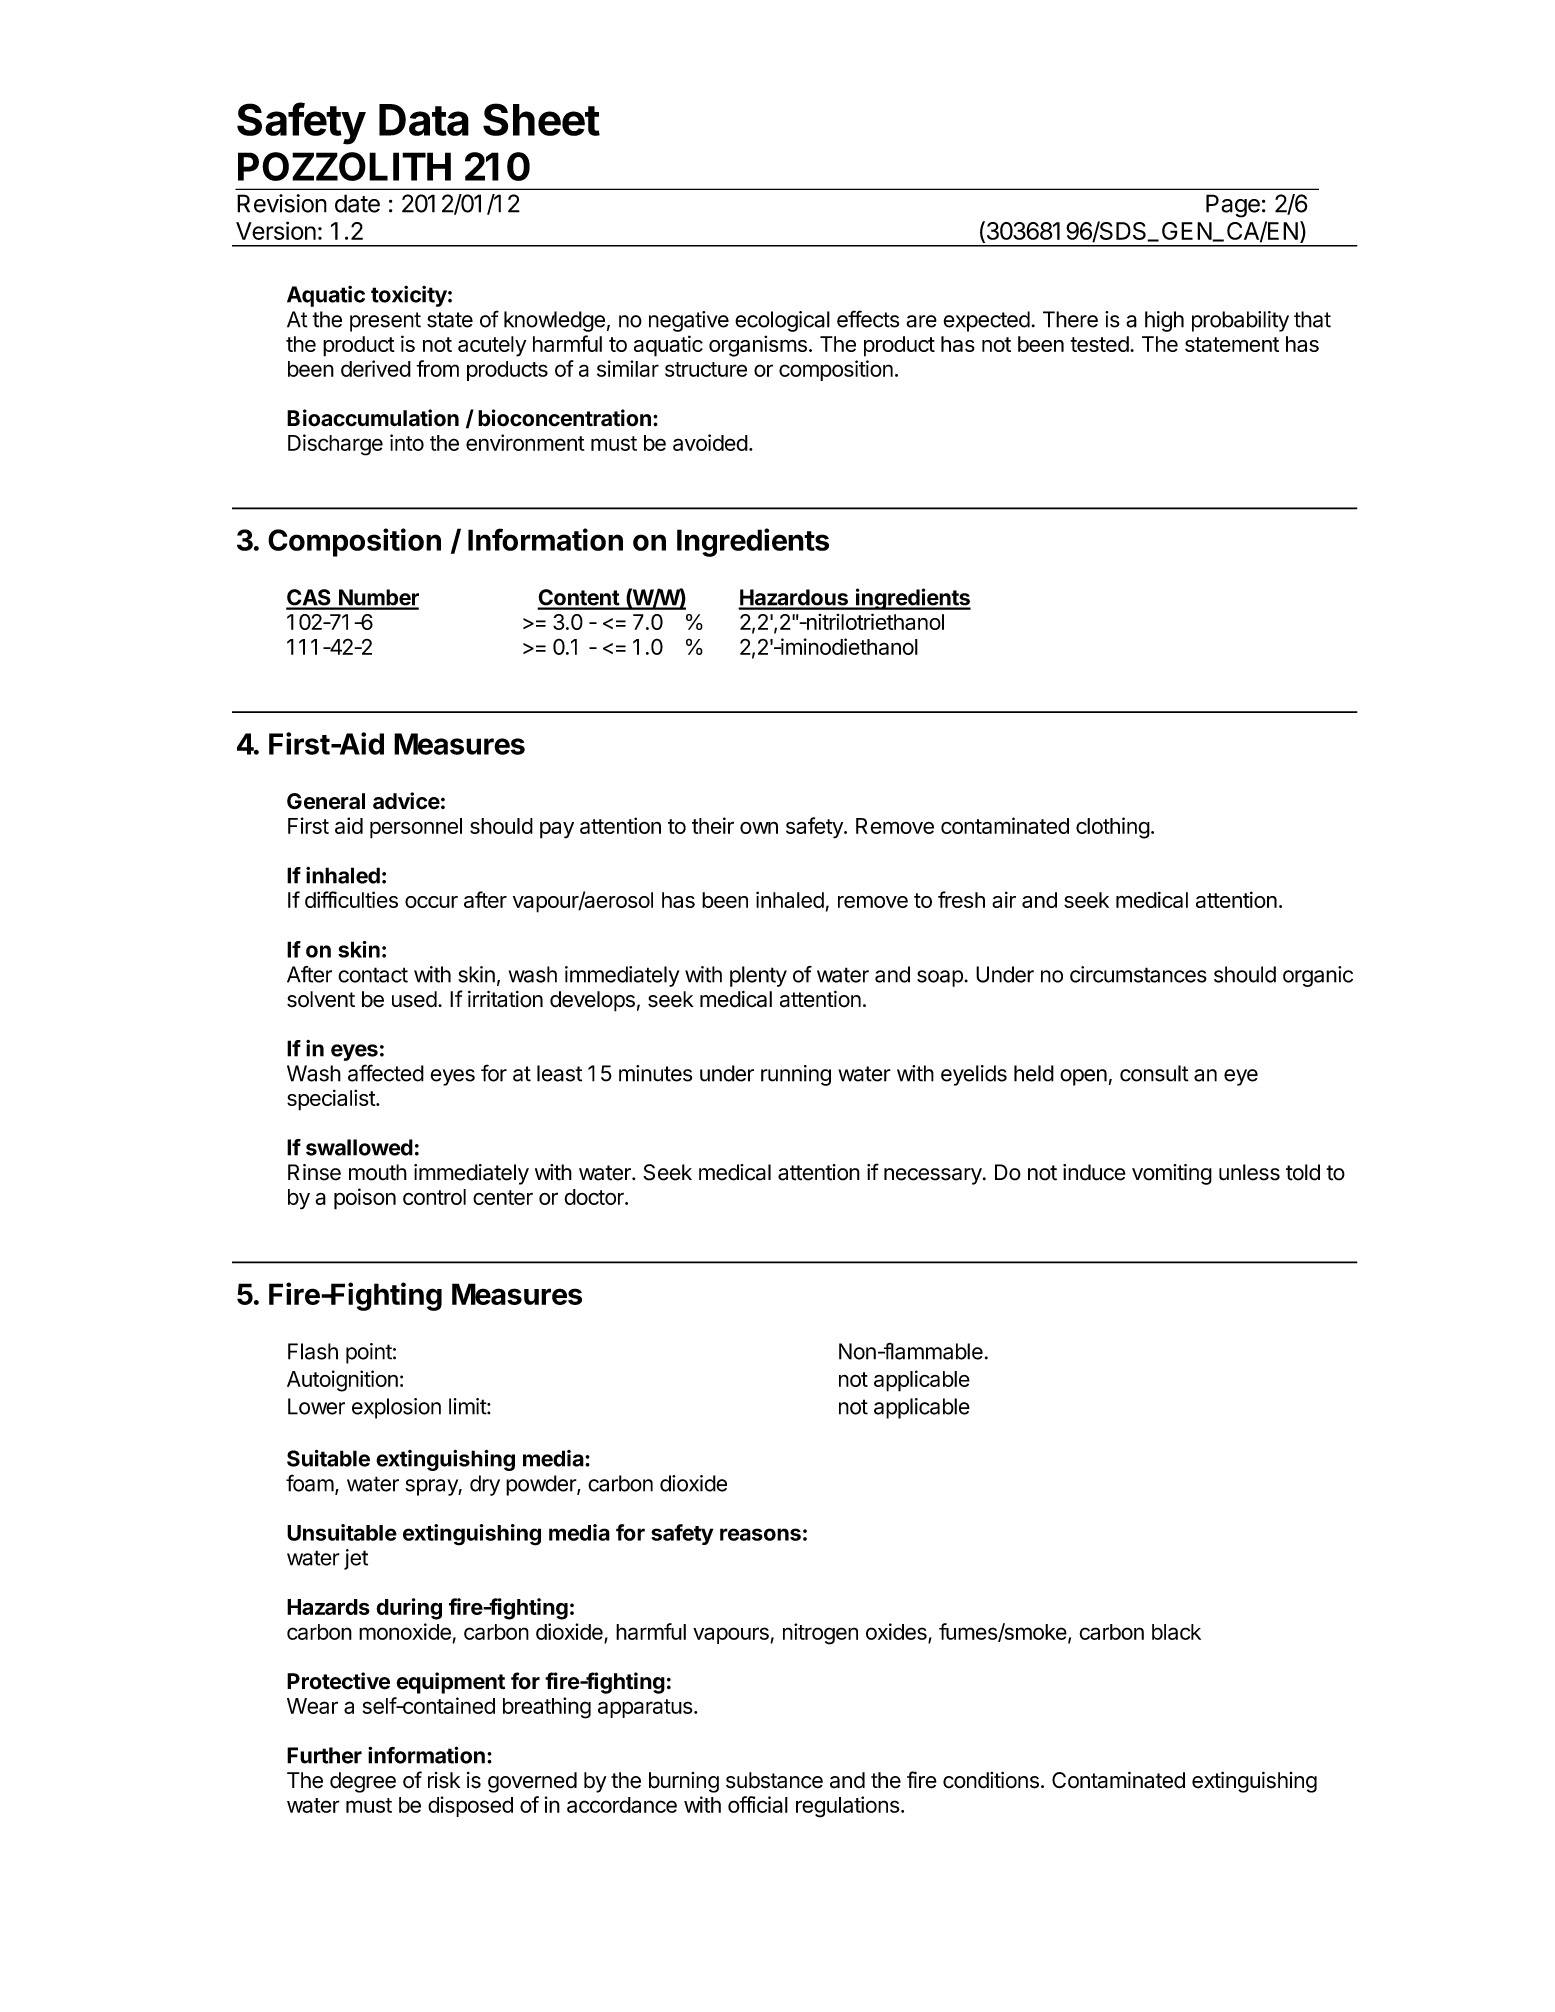 Image resolution: width=1555 pixels, height=2012 pixels. I want to click on date, so click(357, 203).
